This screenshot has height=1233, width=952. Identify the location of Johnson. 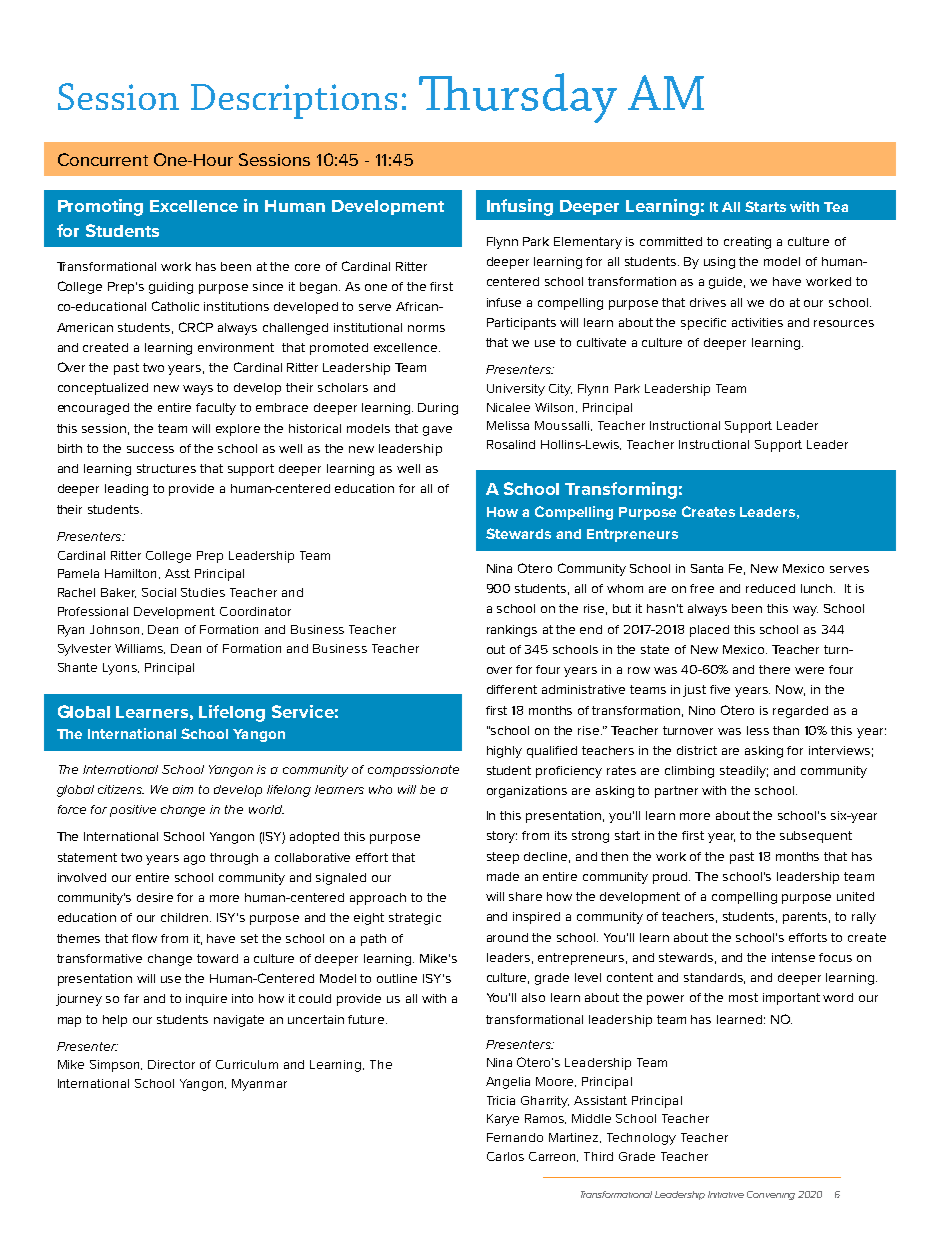
(116, 630).
